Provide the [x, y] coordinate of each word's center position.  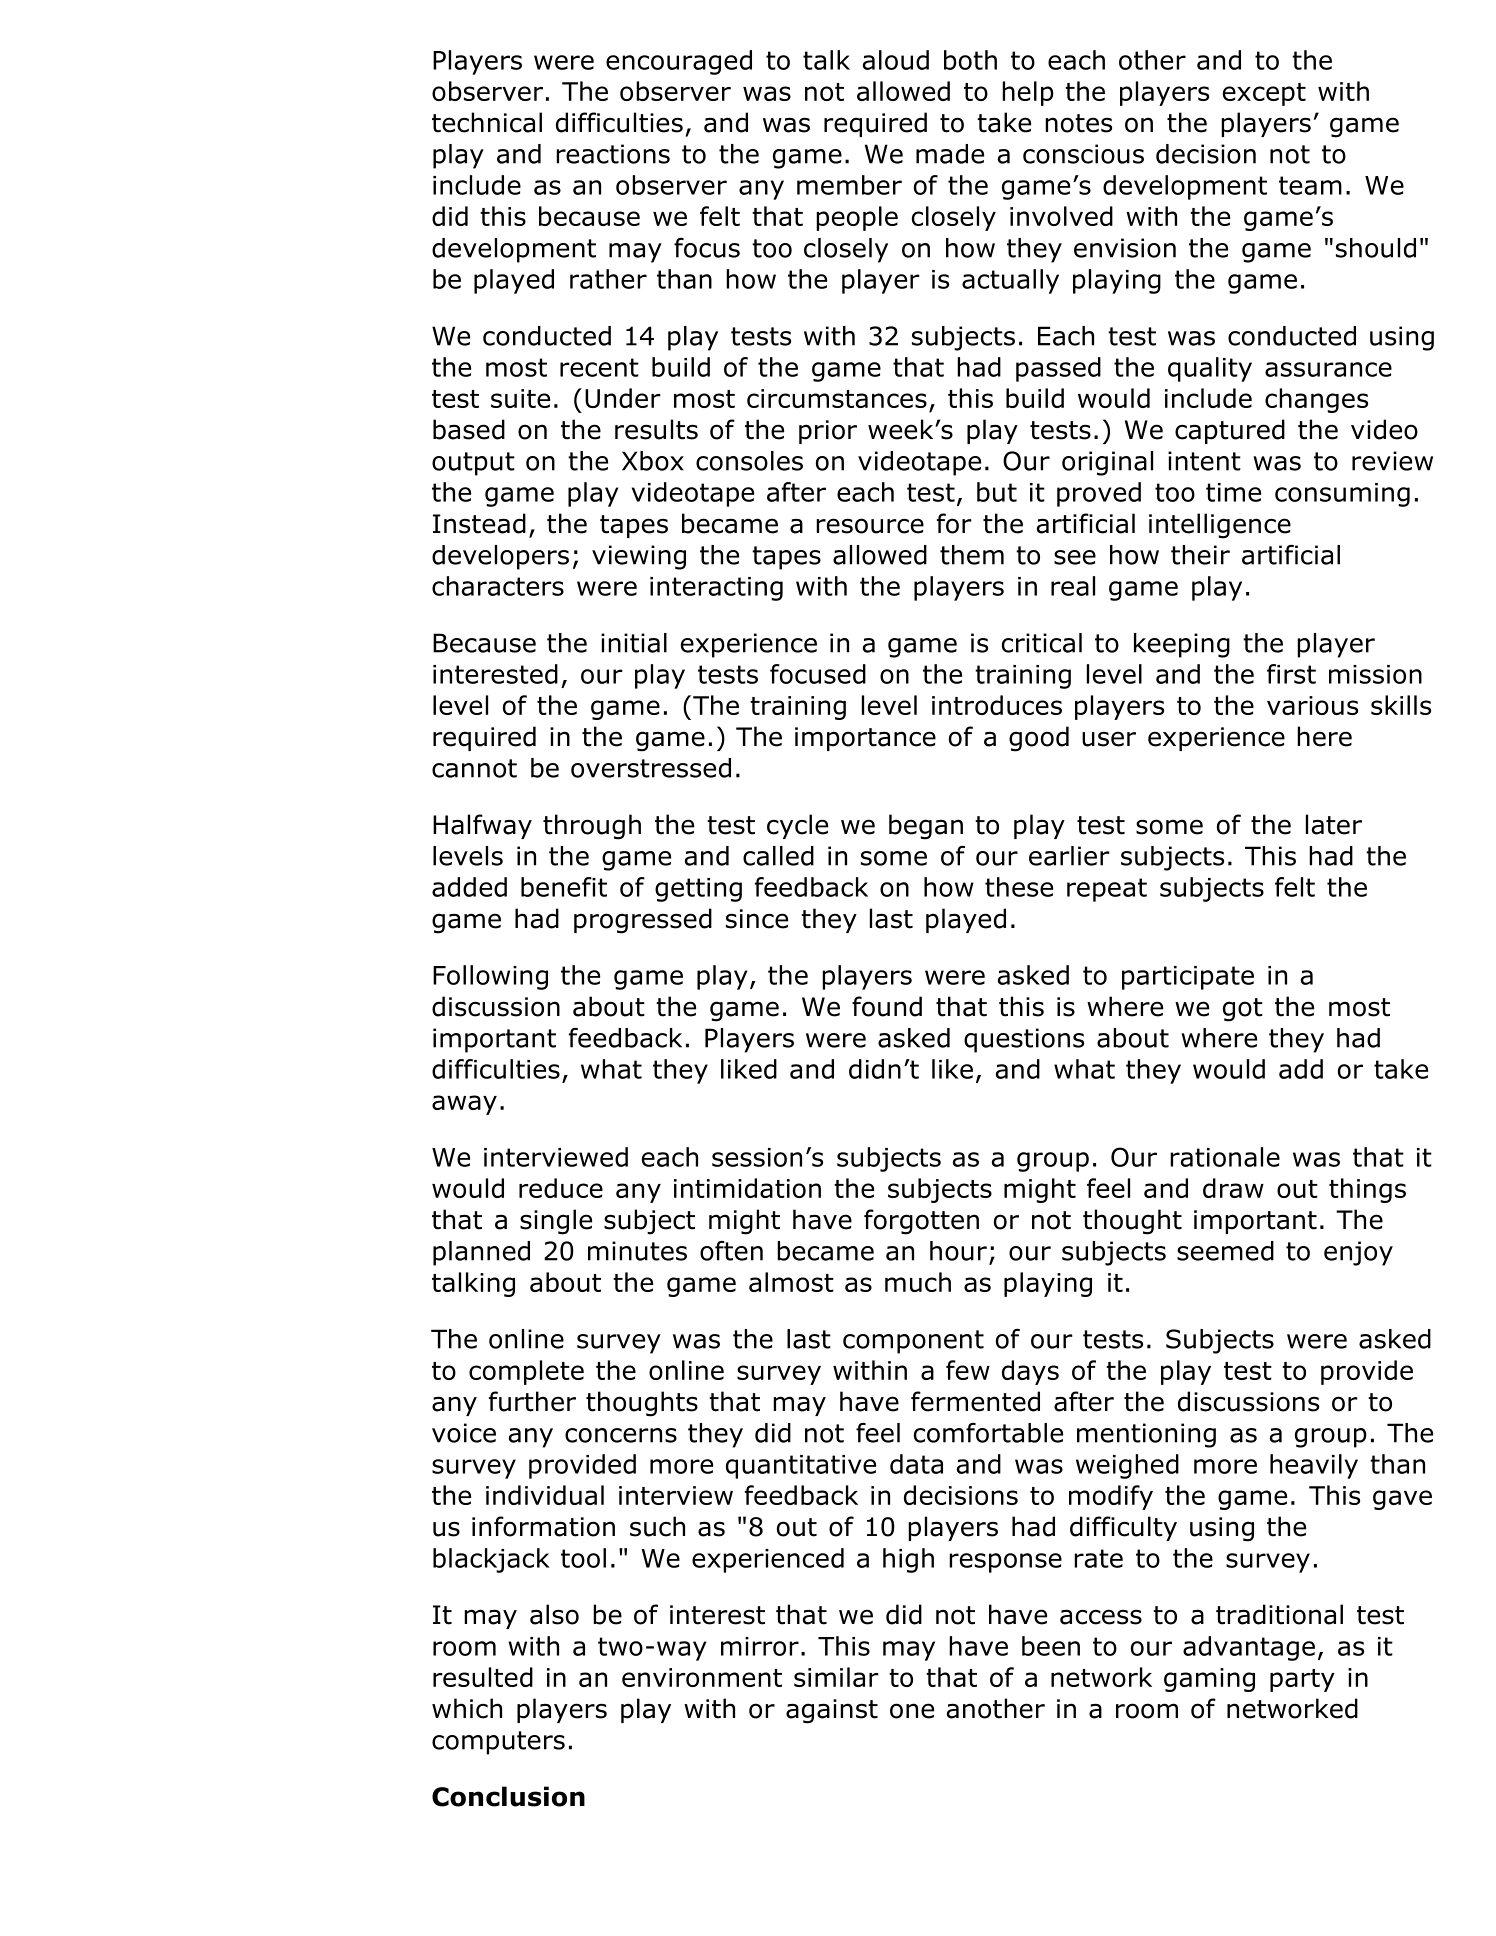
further [532, 1401]
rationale [1225, 1157]
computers [498, 1743]
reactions [613, 154]
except [1264, 94]
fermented [975, 1401]
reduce [561, 1188]
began [926, 827]
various [1312, 705]
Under [623, 398]
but [997, 492]
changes [1316, 400]
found [887, 1006]
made [950, 154]
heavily [1314, 1466]
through [592, 827]
